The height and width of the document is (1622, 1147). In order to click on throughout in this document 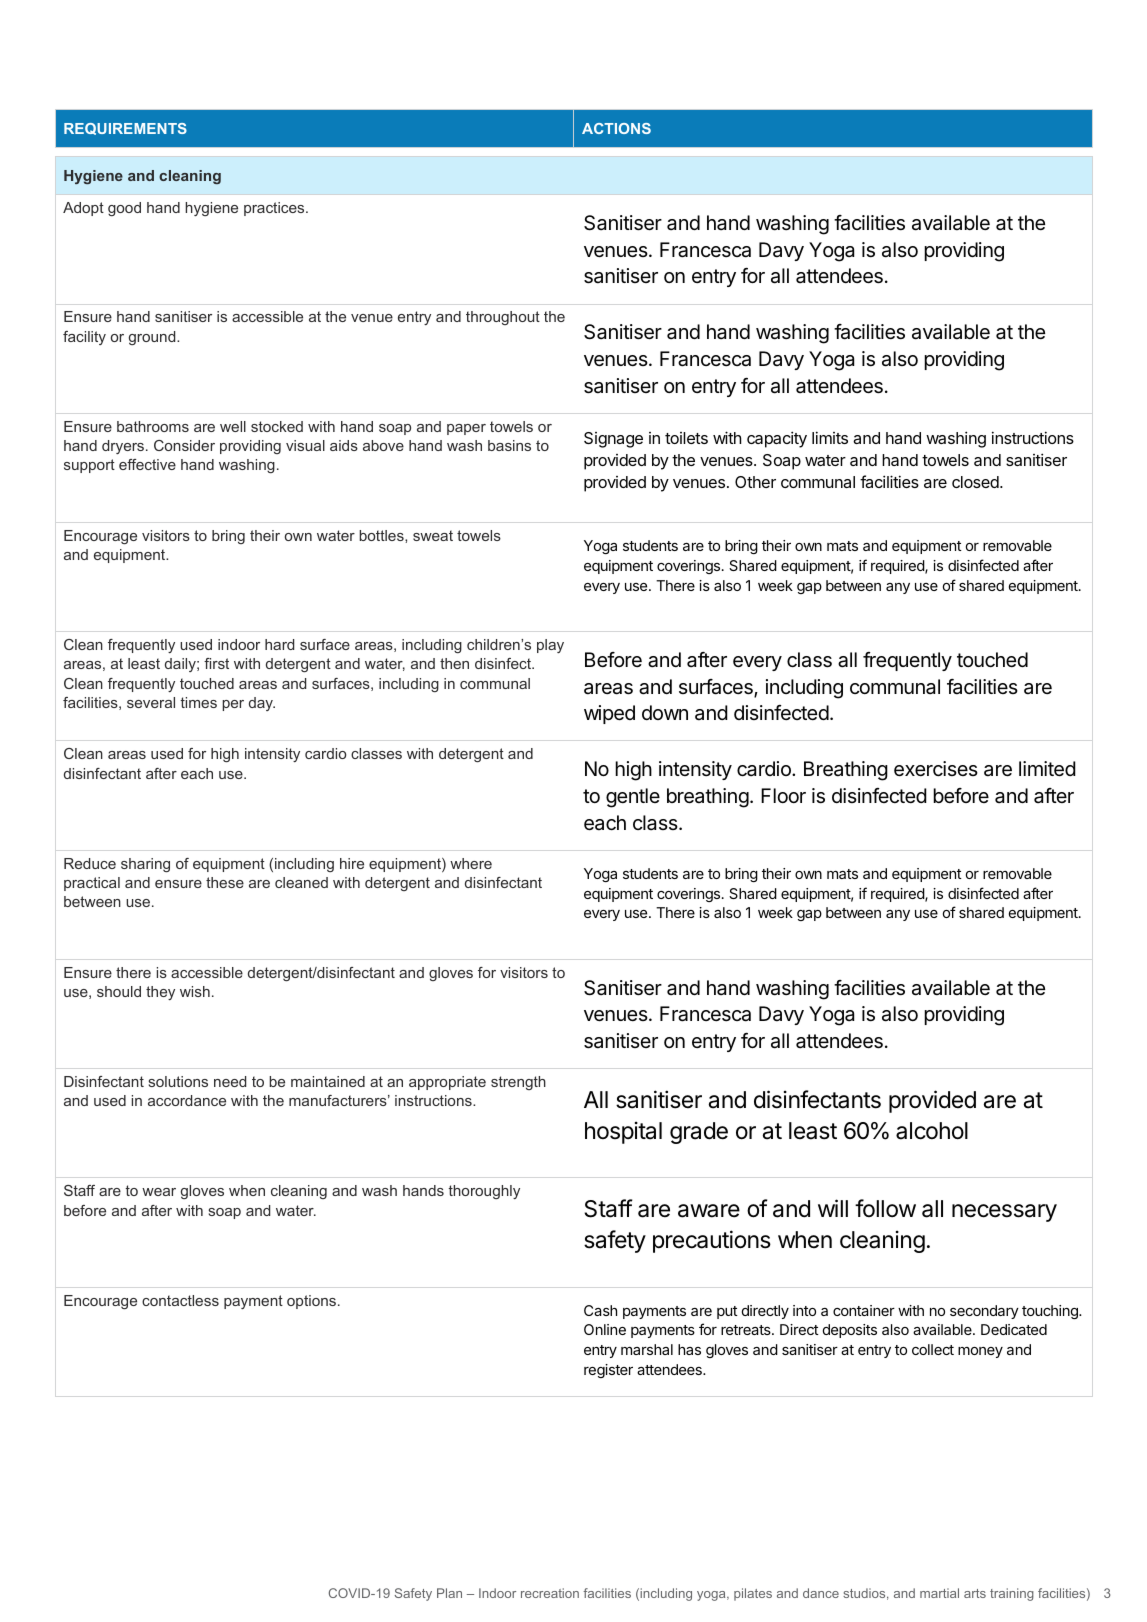, I will do `click(503, 318)`.
